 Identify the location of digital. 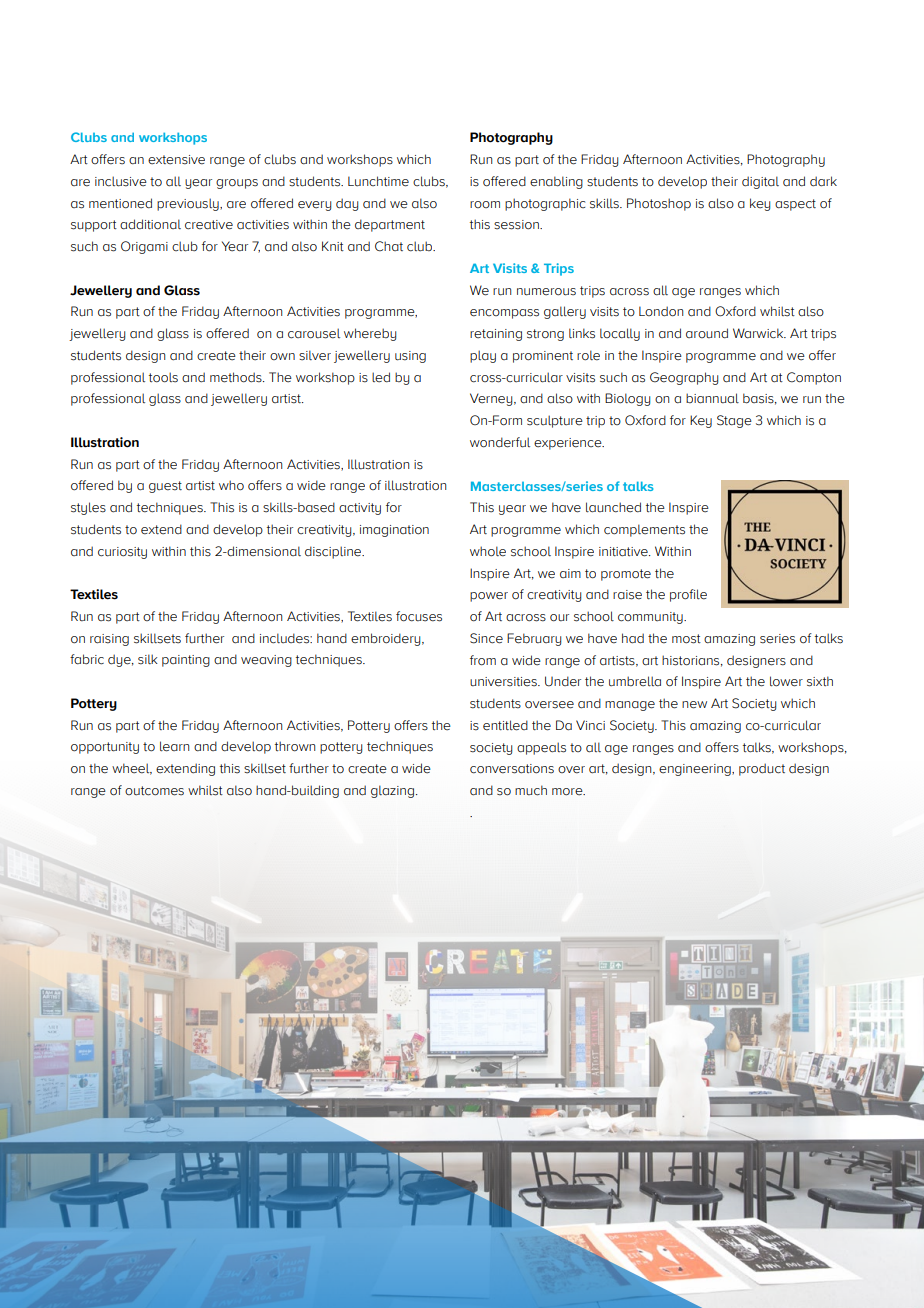
(760, 182).
